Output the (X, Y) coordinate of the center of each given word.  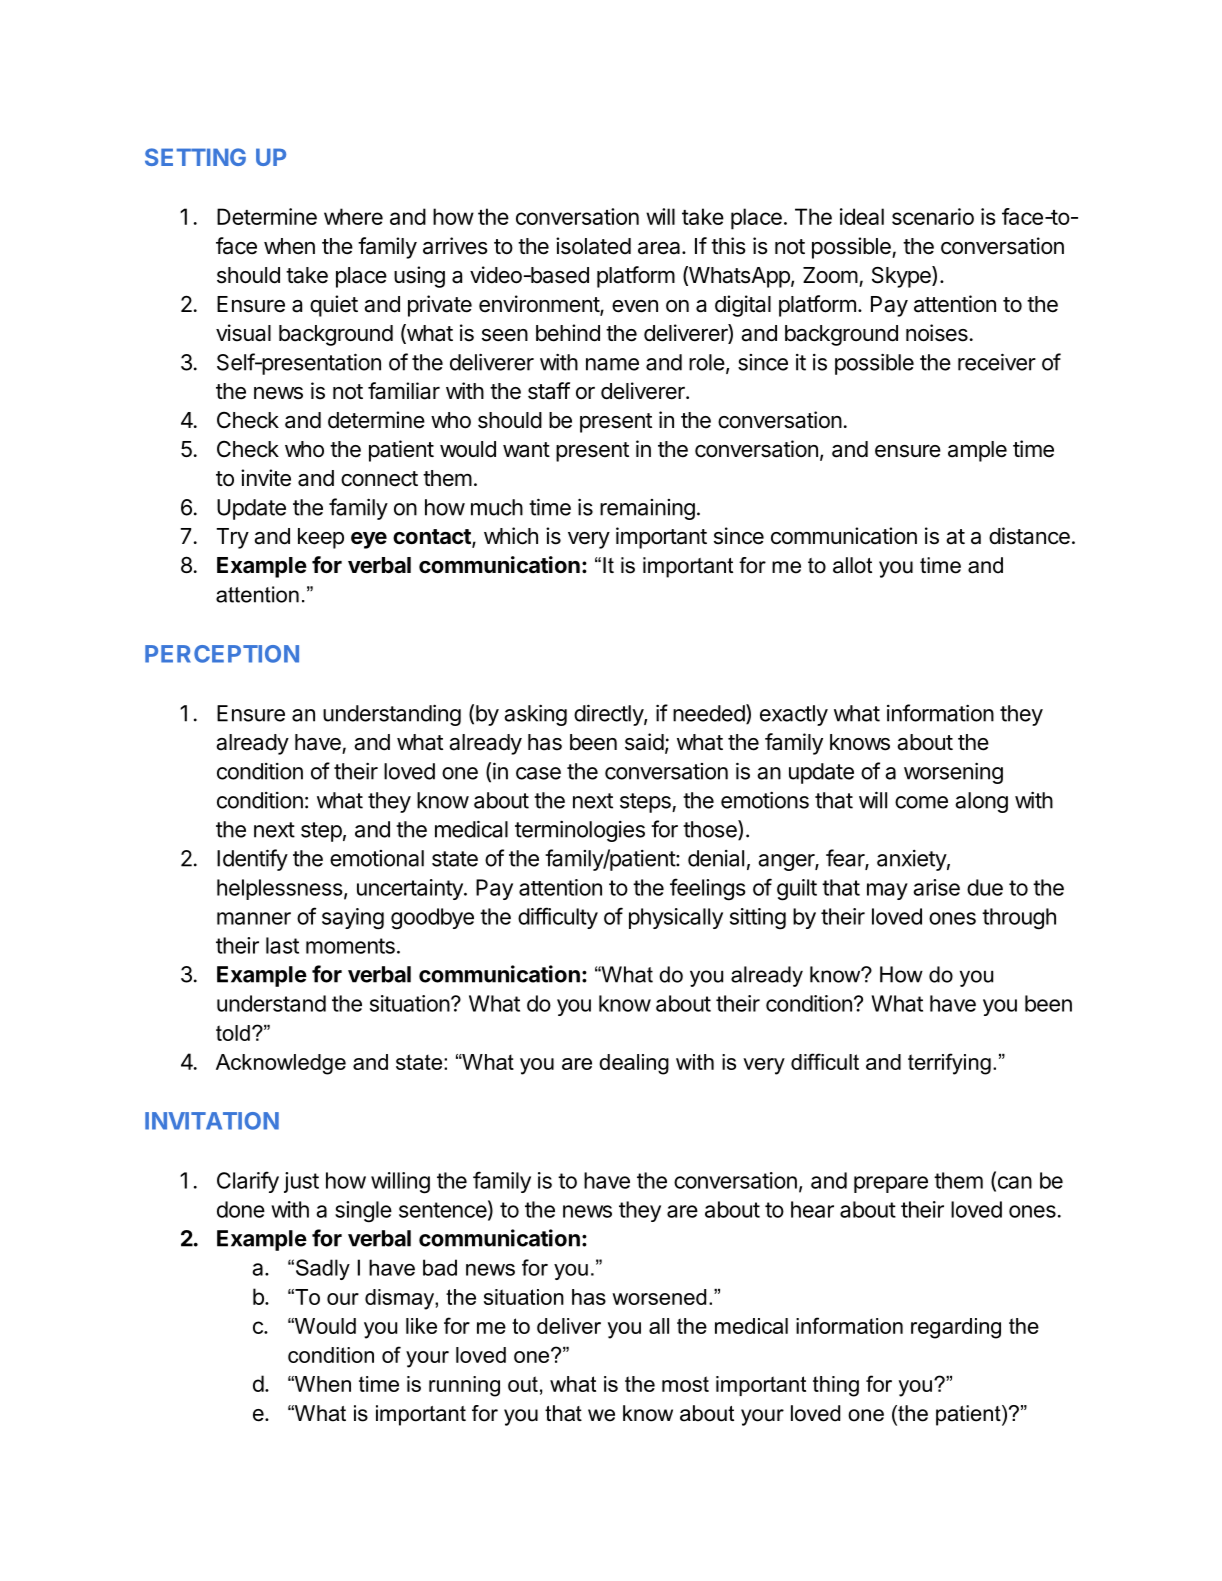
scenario (933, 216)
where (353, 216)
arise (936, 887)
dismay (400, 1299)
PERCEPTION (222, 654)
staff (549, 391)
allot (852, 565)
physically (676, 918)
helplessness (279, 889)
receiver (997, 362)
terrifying (949, 1064)
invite (266, 478)
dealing (634, 1064)
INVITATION (212, 1121)
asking (535, 715)
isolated (593, 246)
